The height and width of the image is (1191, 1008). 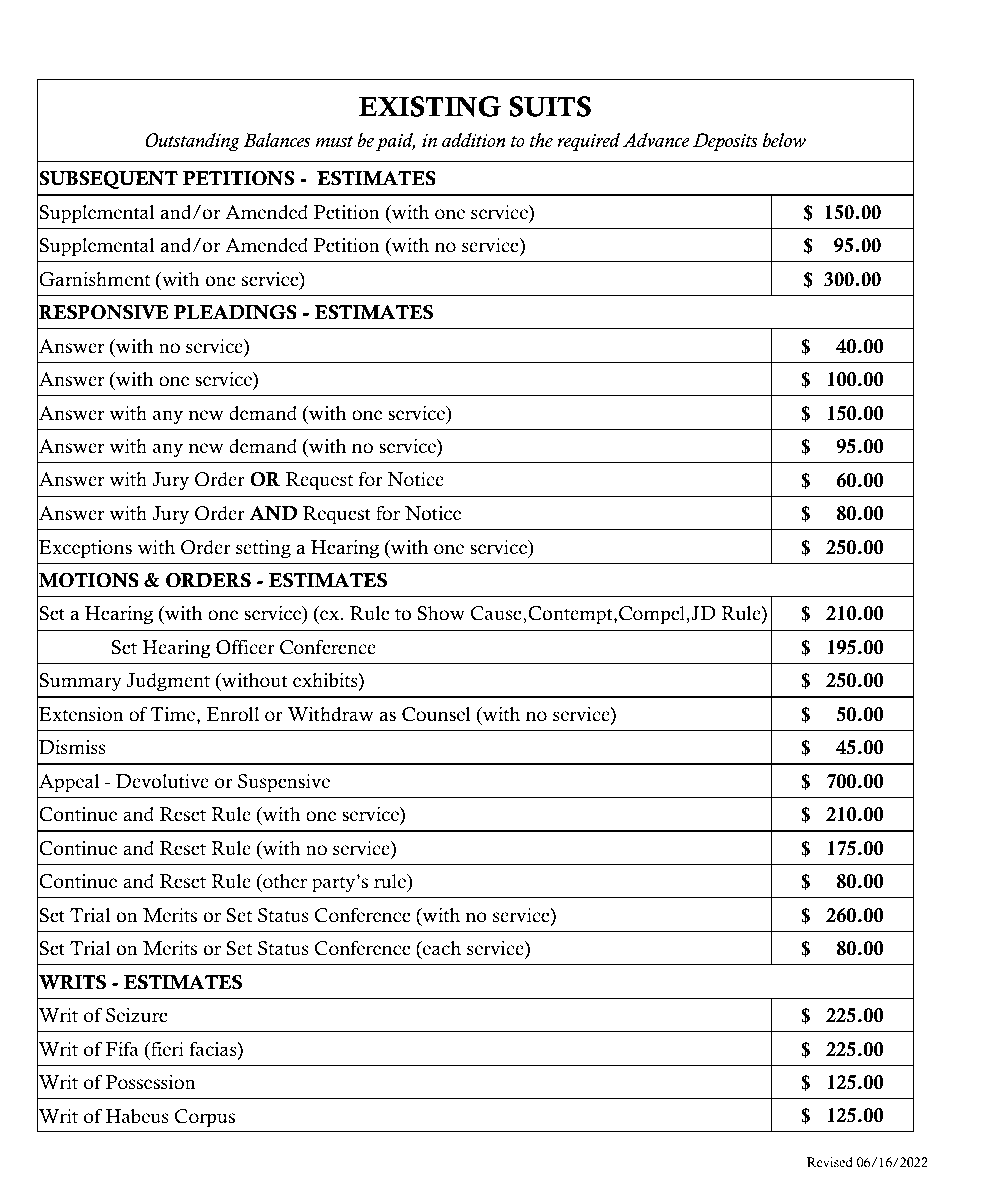 I want to click on Deposits, so click(x=725, y=142).
